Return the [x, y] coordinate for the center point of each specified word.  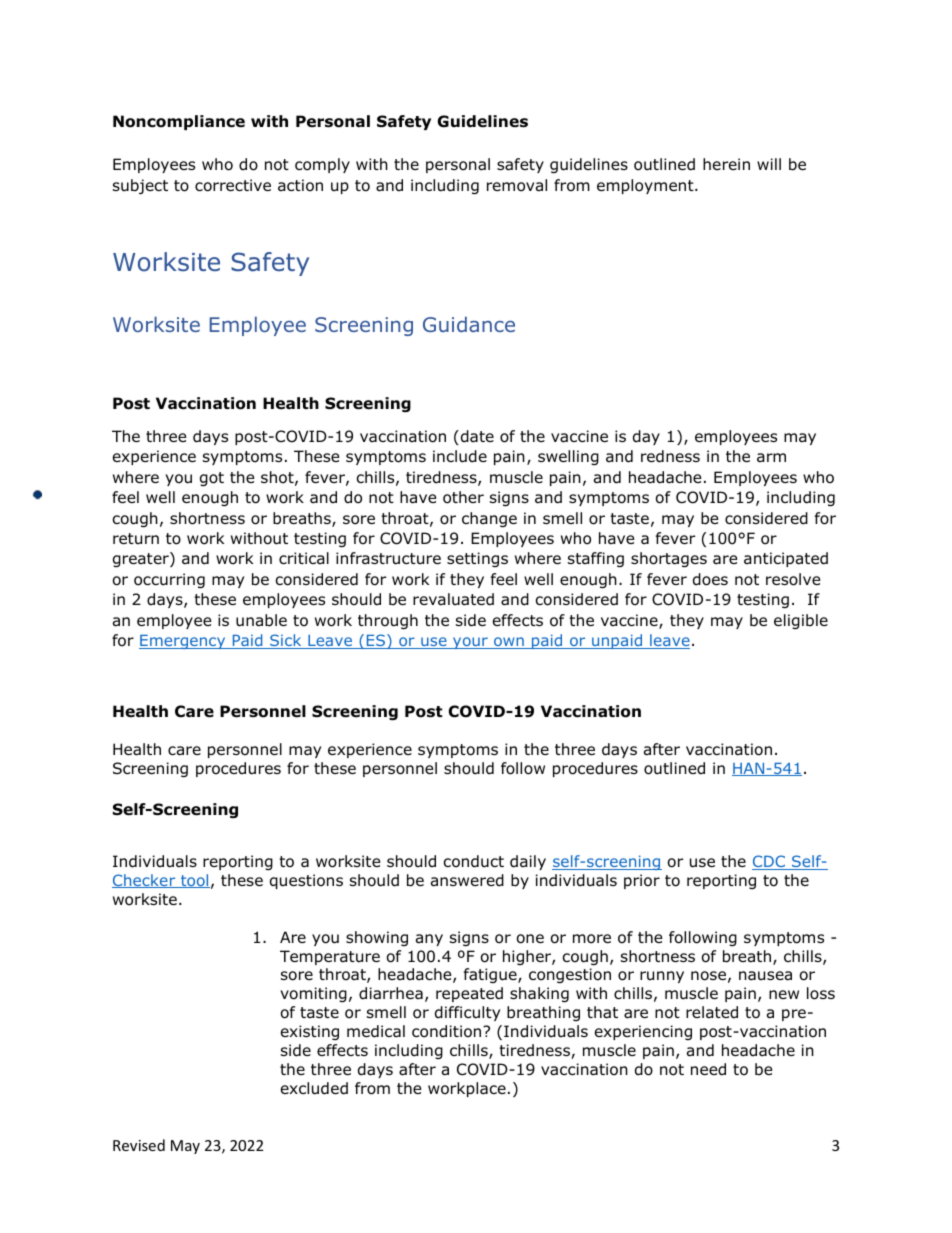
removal [517, 185]
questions [306, 881]
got [212, 479]
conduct [474, 861]
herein [726, 164]
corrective [233, 185]
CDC [769, 862]
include [460, 456]
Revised [139, 1145]
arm [771, 458]
